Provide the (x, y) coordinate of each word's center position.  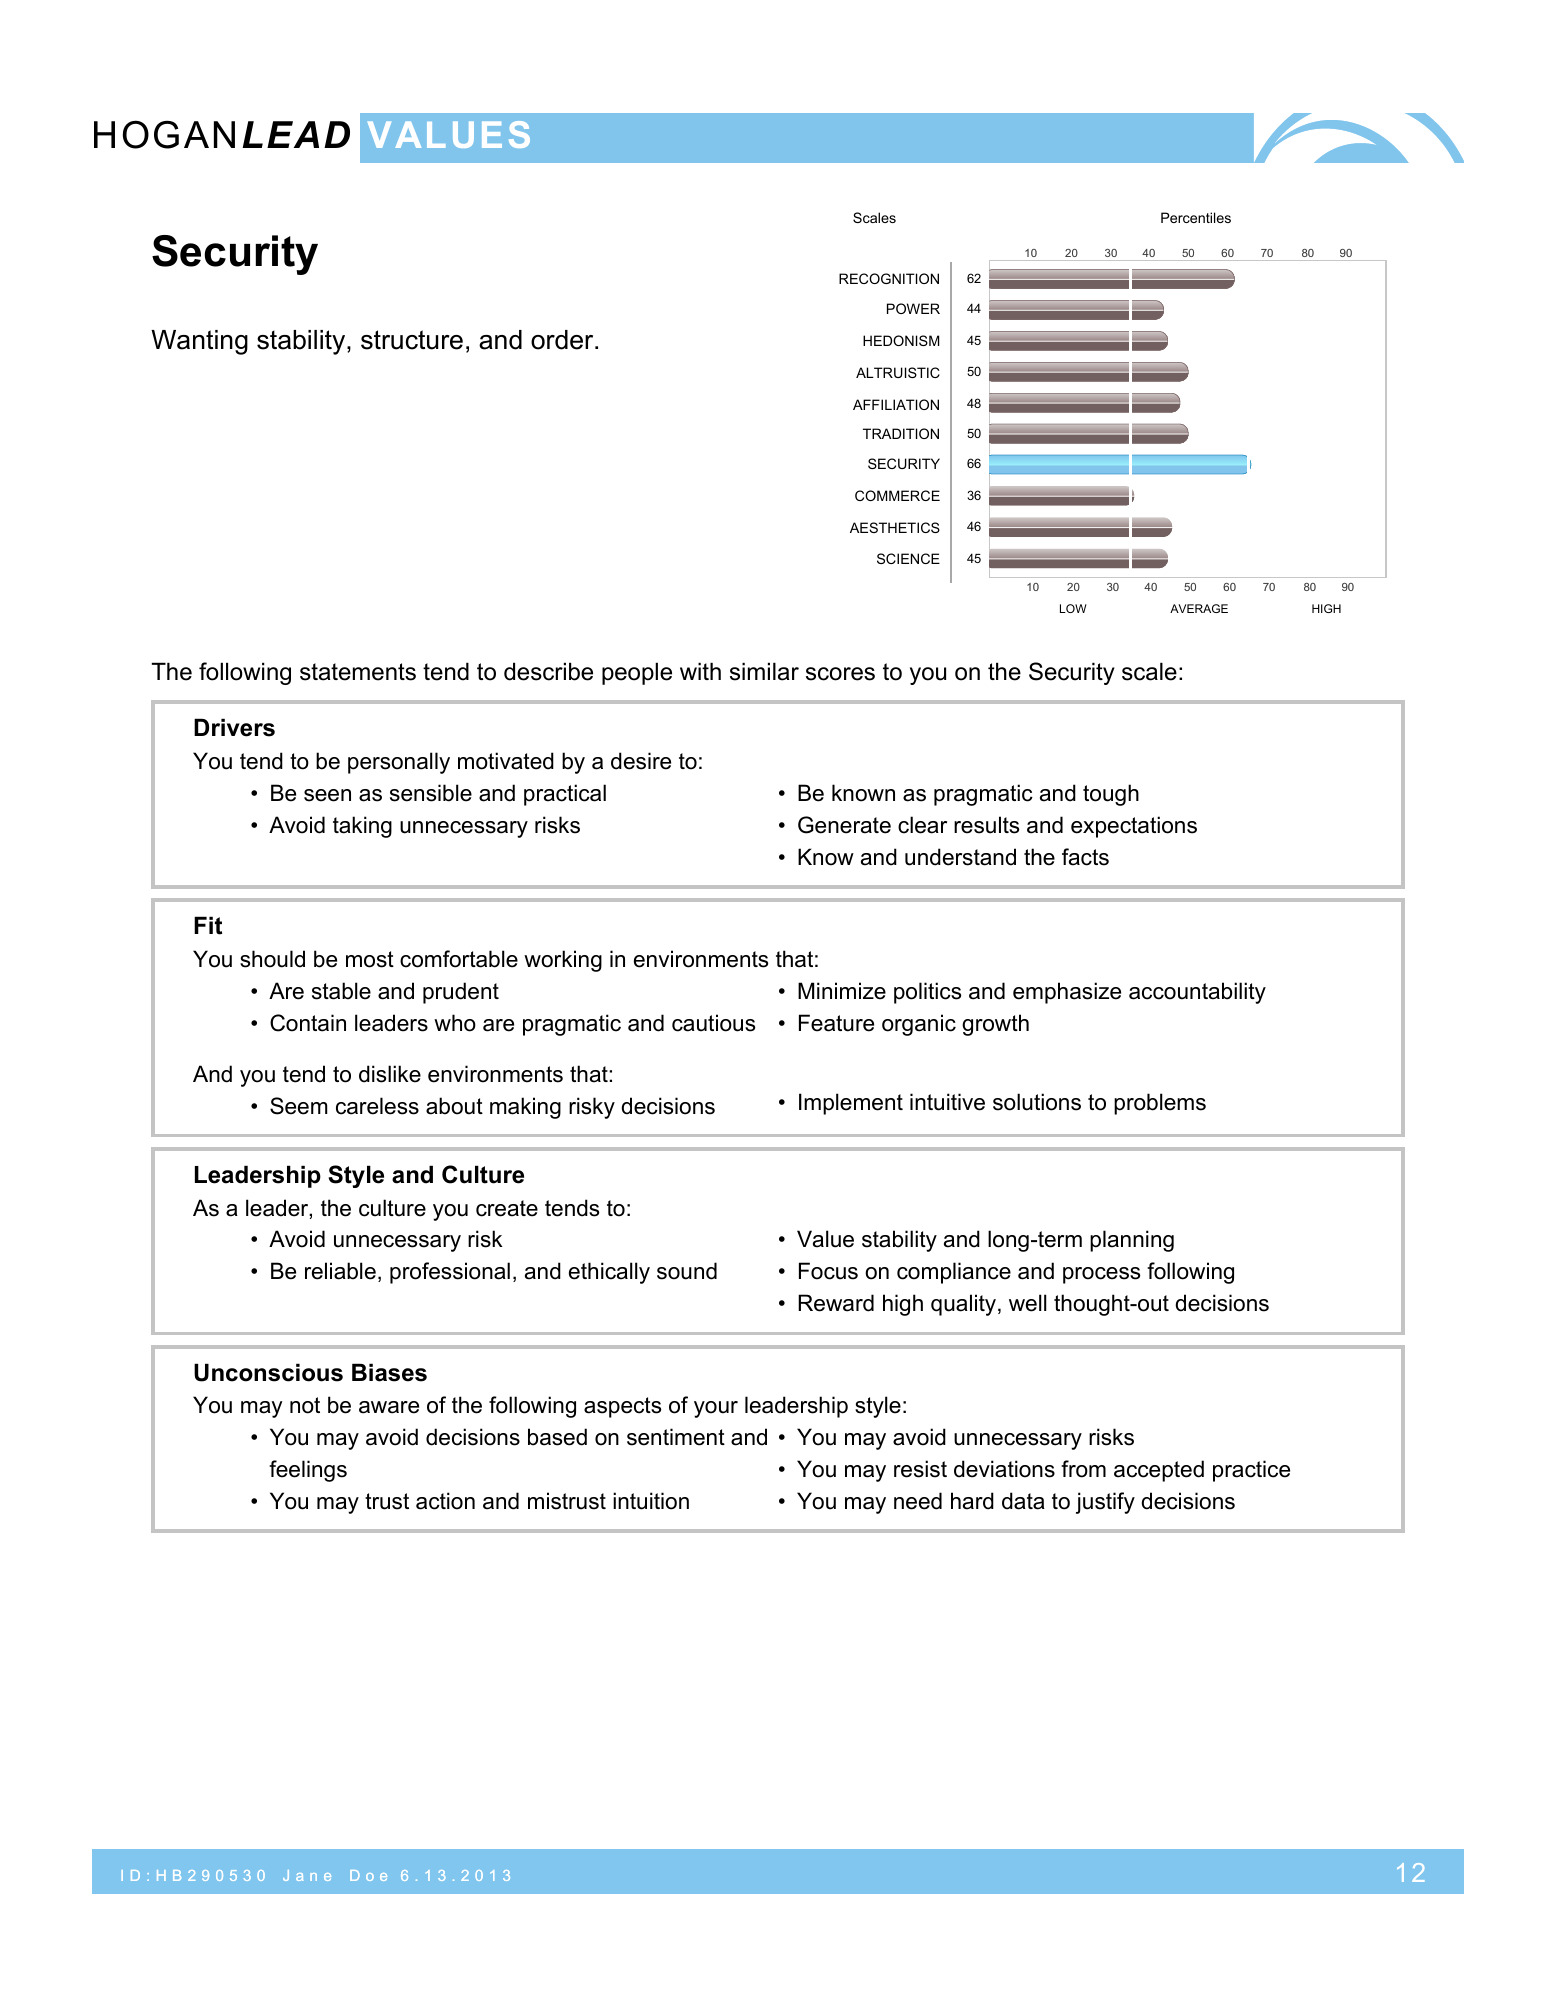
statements (358, 672)
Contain (308, 1023)
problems (1160, 1104)
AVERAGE (1199, 608)
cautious (713, 1023)
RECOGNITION (889, 278)
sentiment (676, 1437)
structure (412, 340)
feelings (308, 1471)
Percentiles (1196, 217)
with (700, 671)
